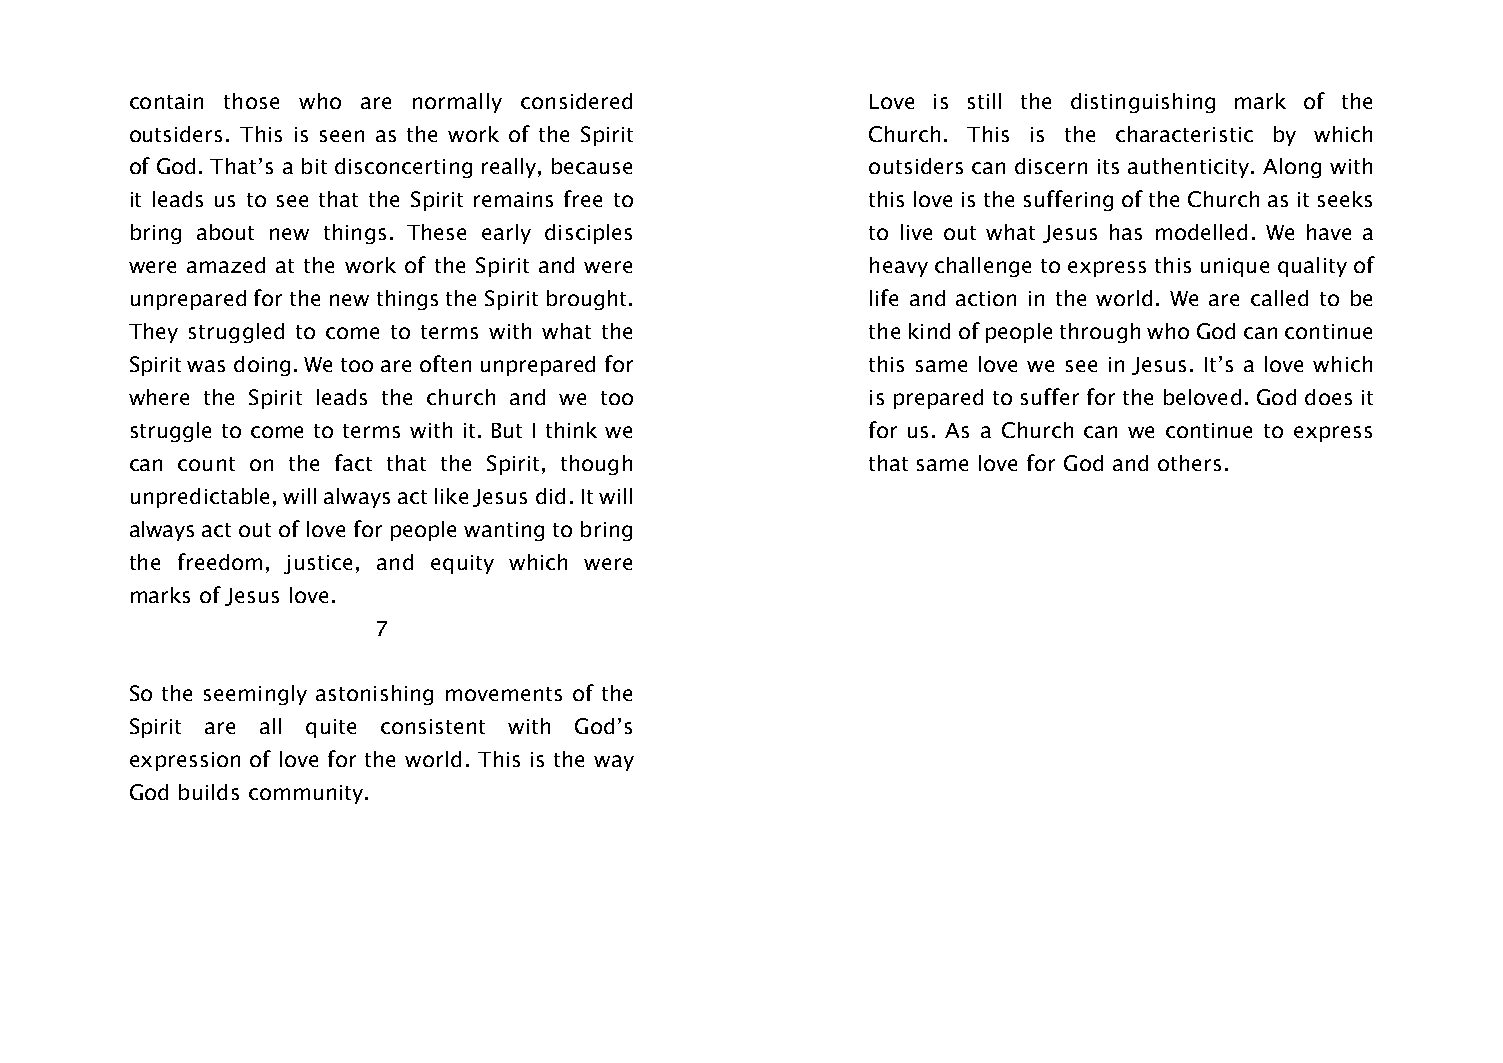 The height and width of the document is (1063, 1503). I want to click on community, so click(307, 794).
